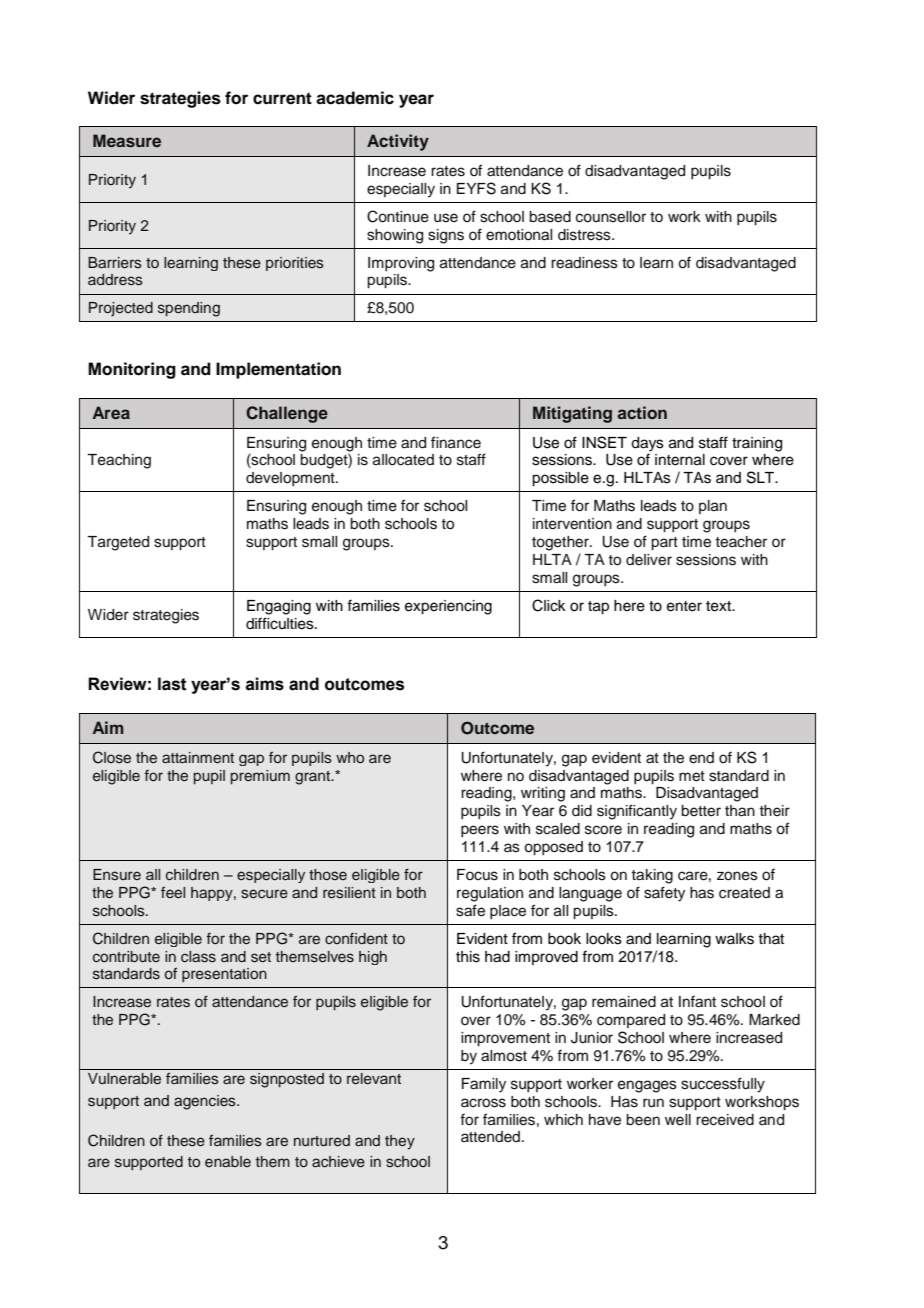  I want to click on Measure, so click(127, 140).
